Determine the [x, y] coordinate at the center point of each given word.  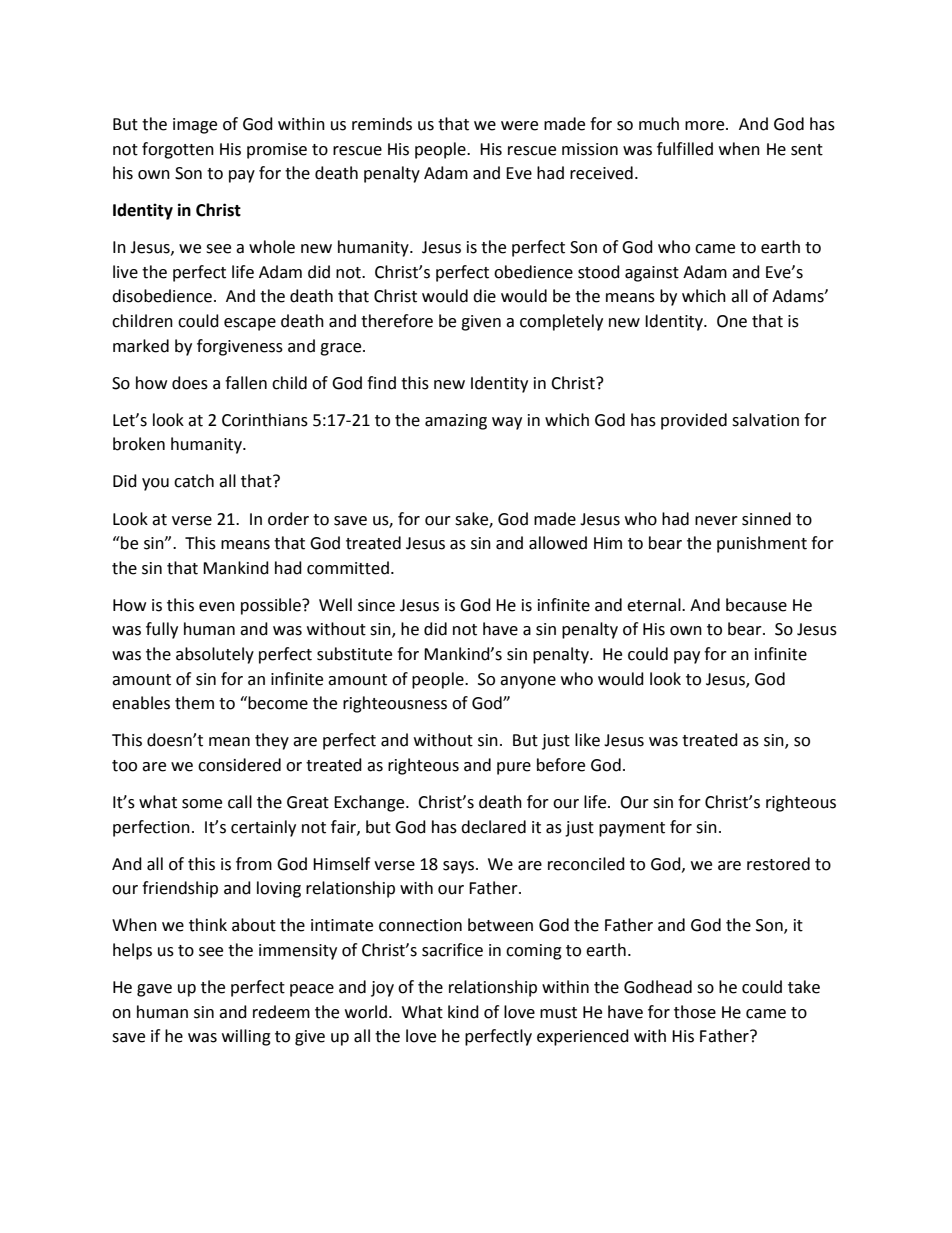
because [756, 605]
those [695, 1012]
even [217, 607]
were [519, 126]
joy [382, 989]
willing [246, 1037]
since [376, 605]
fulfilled [685, 149]
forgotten [178, 150]
